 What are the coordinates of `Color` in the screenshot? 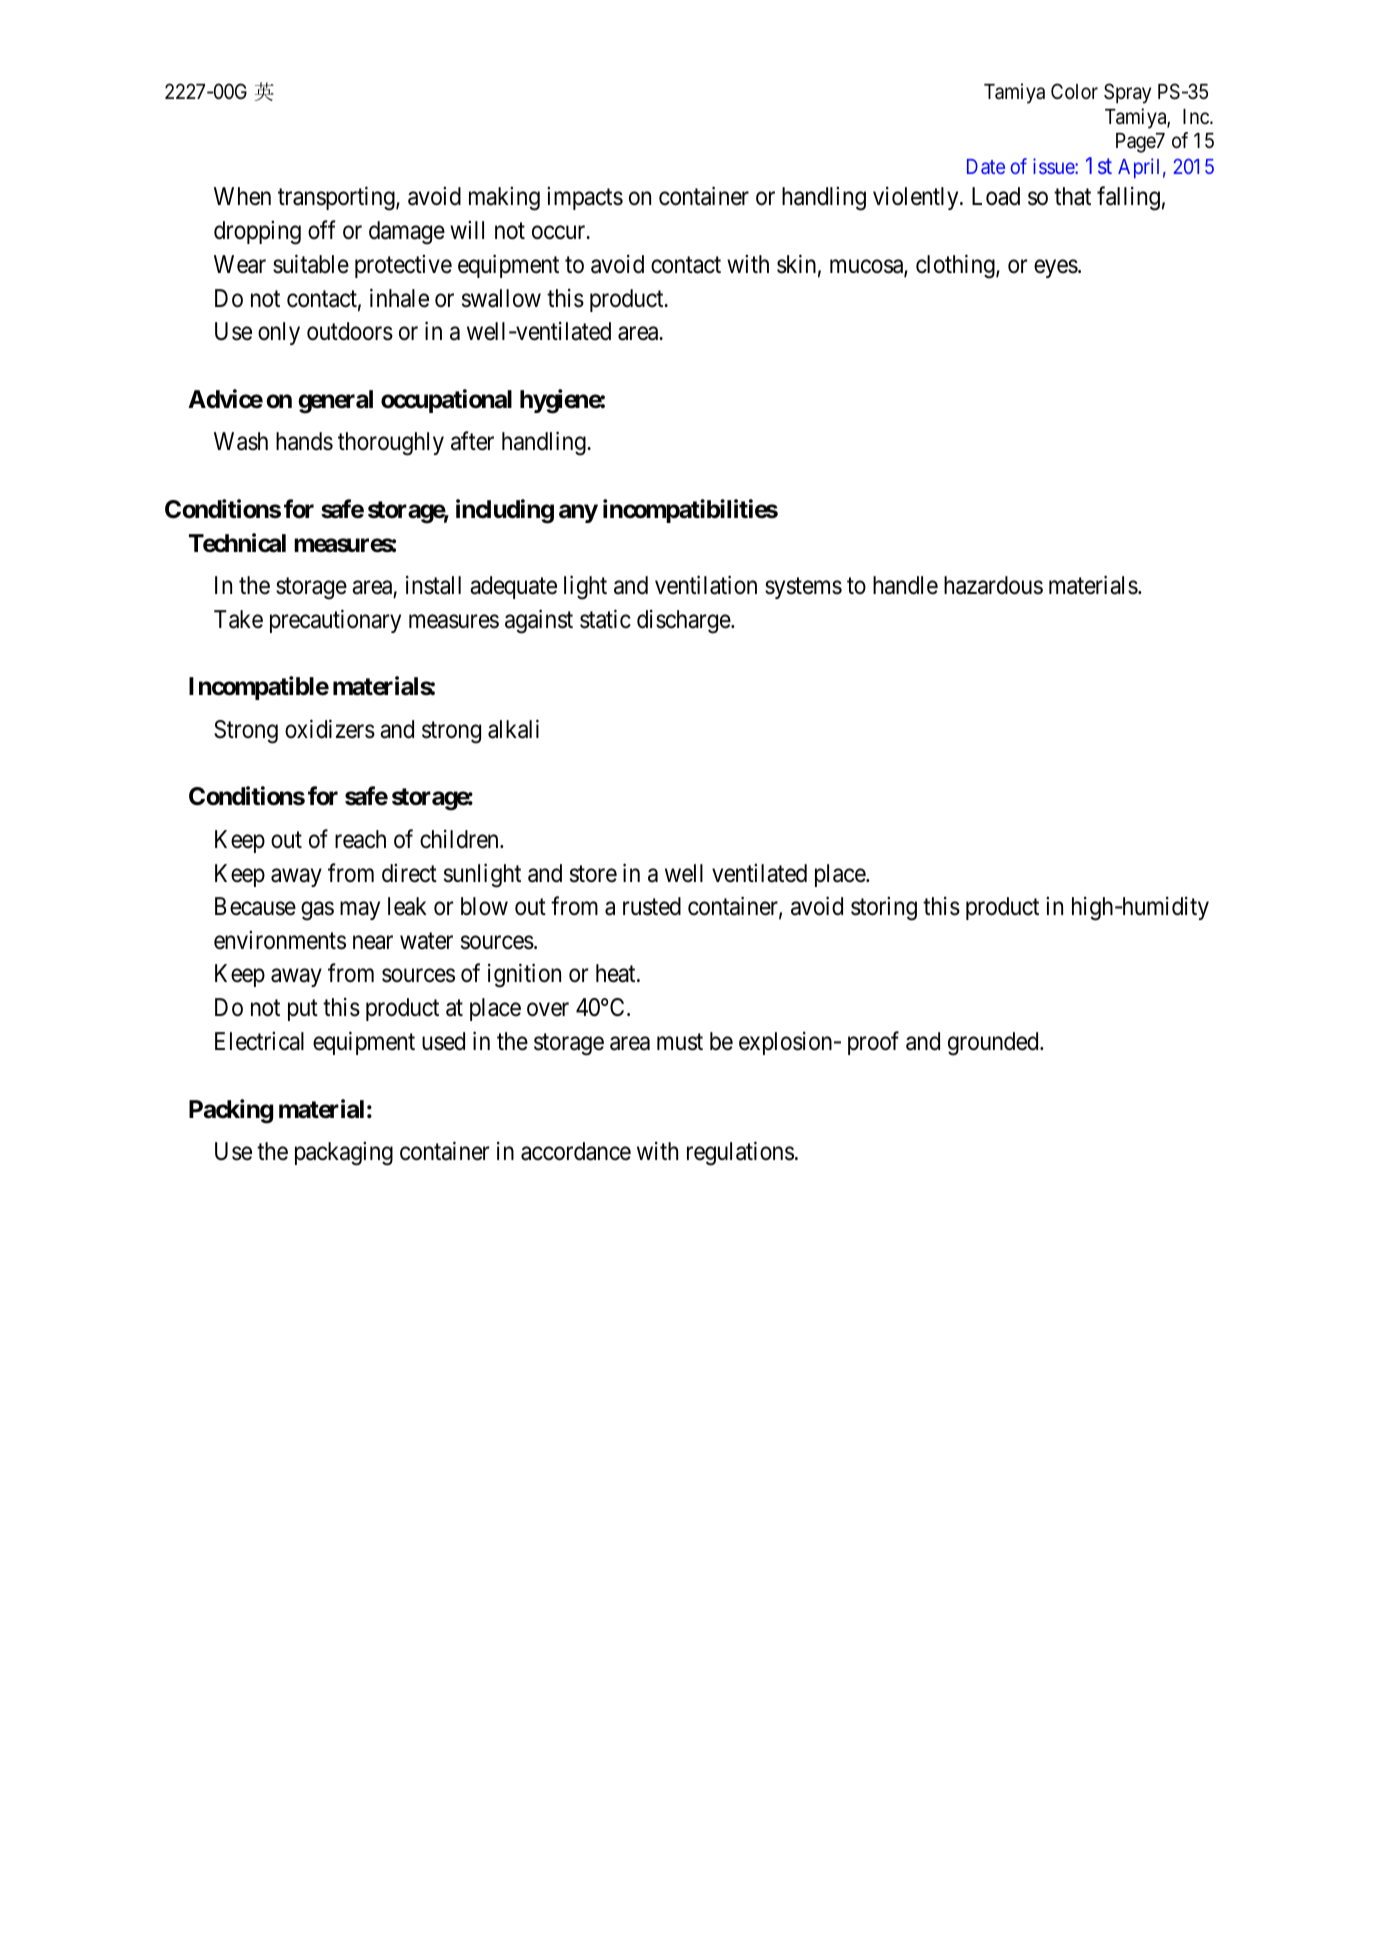 It's located at (1074, 91).
